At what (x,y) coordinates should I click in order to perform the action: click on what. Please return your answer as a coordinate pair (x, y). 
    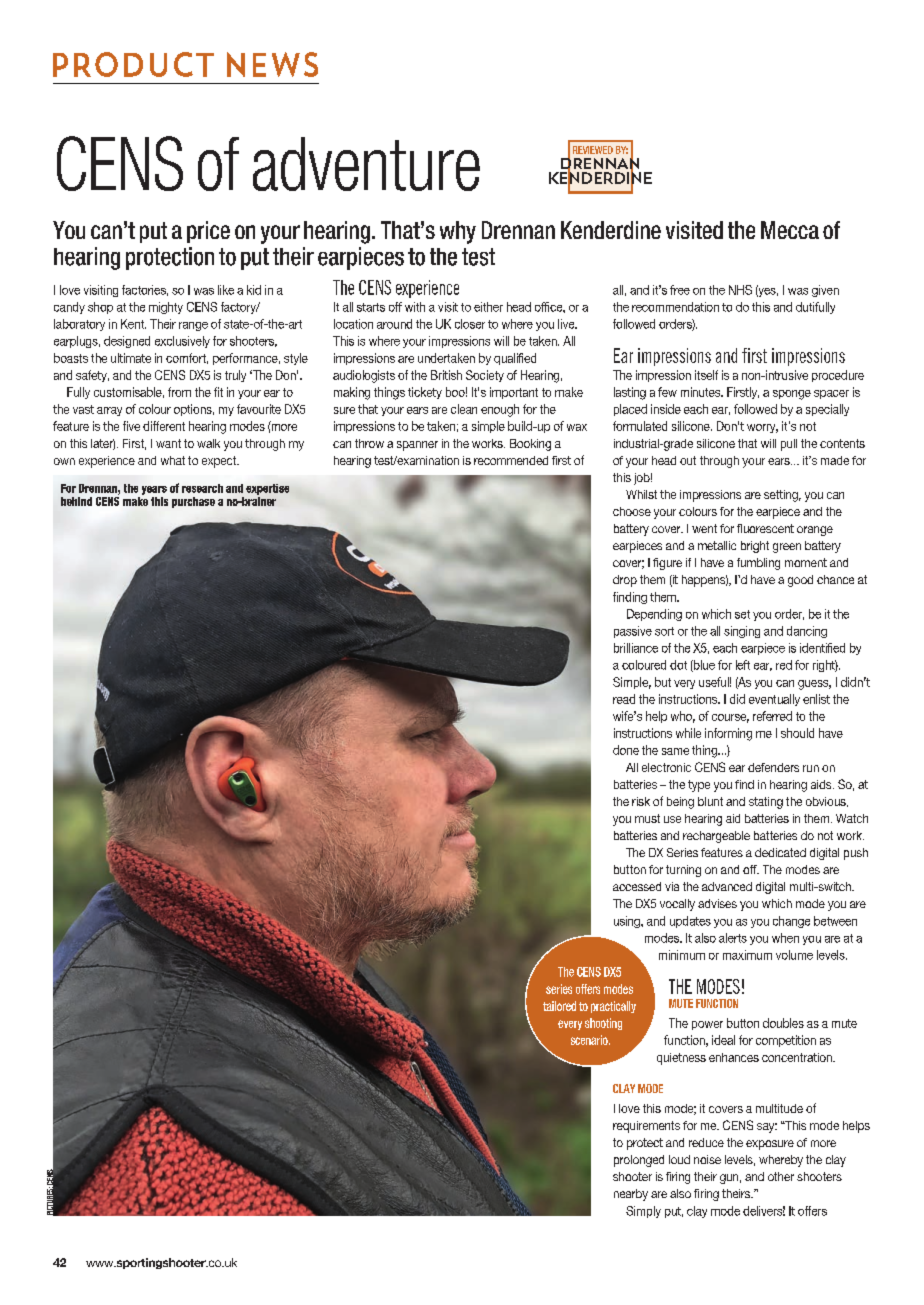
    Looking at the image, I should click on (173, 460).
